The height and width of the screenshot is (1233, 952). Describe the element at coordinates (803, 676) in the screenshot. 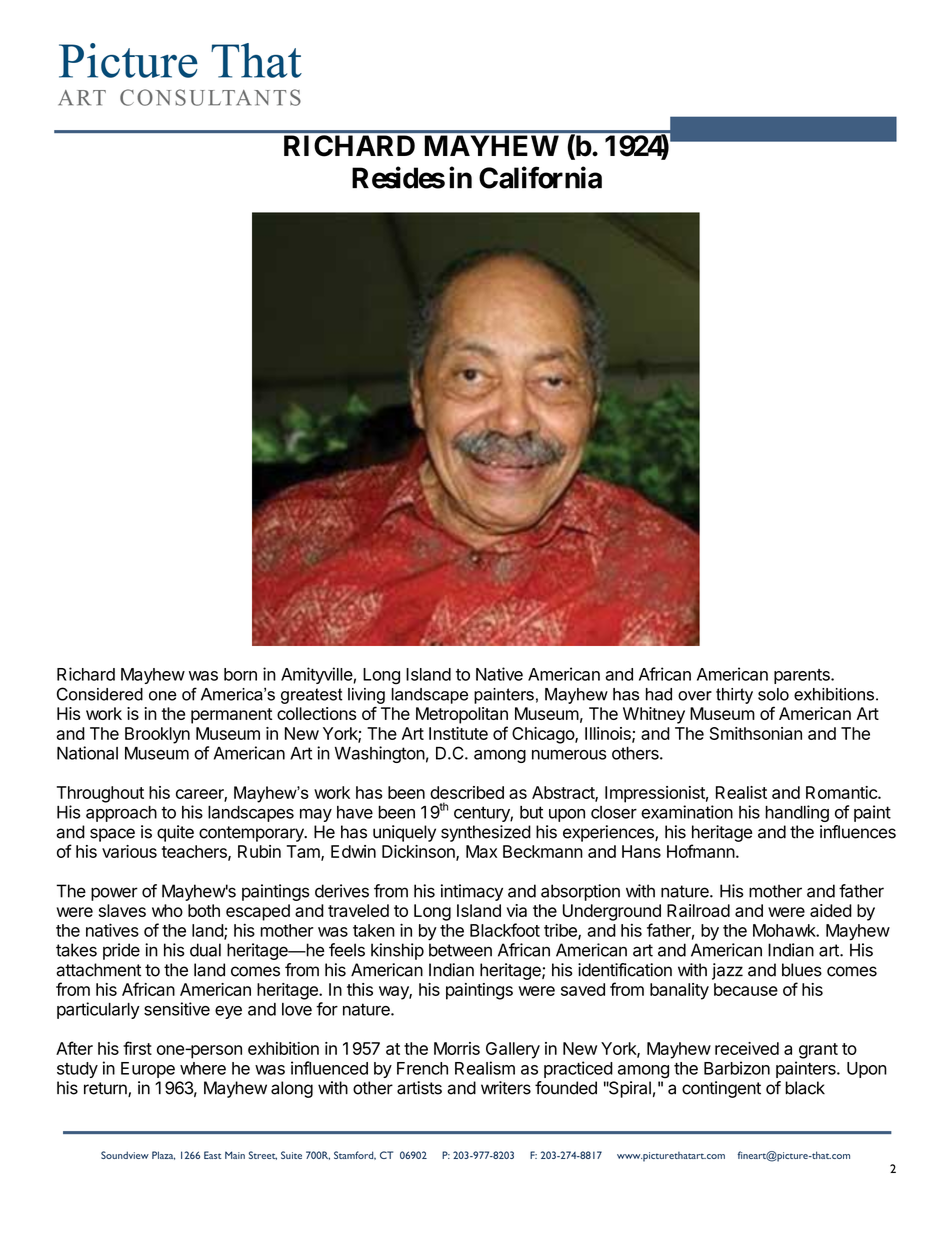

I see `parents` at that location.
